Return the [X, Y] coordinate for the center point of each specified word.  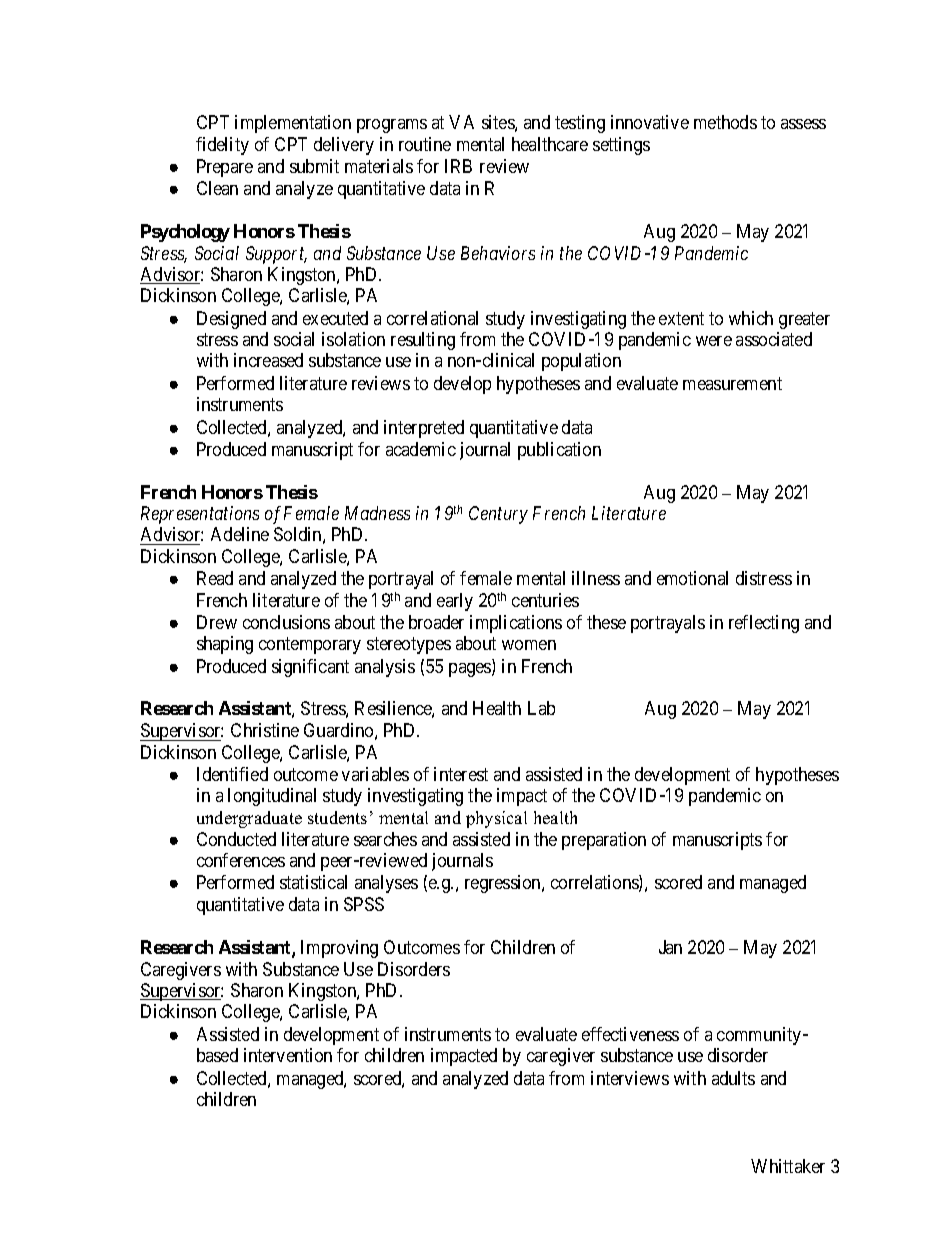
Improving [339, 949]
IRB [458, 166]
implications [516, 624]
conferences [241, 860]
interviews [630, 1078]
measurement [732, 383]
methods [725, 122]
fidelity [222, 146]
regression [504, 884]
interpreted [424, 429]
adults [733, 1078]
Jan [670, 947]
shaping [225, 645]
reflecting [764, 624]
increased [268, 360]
